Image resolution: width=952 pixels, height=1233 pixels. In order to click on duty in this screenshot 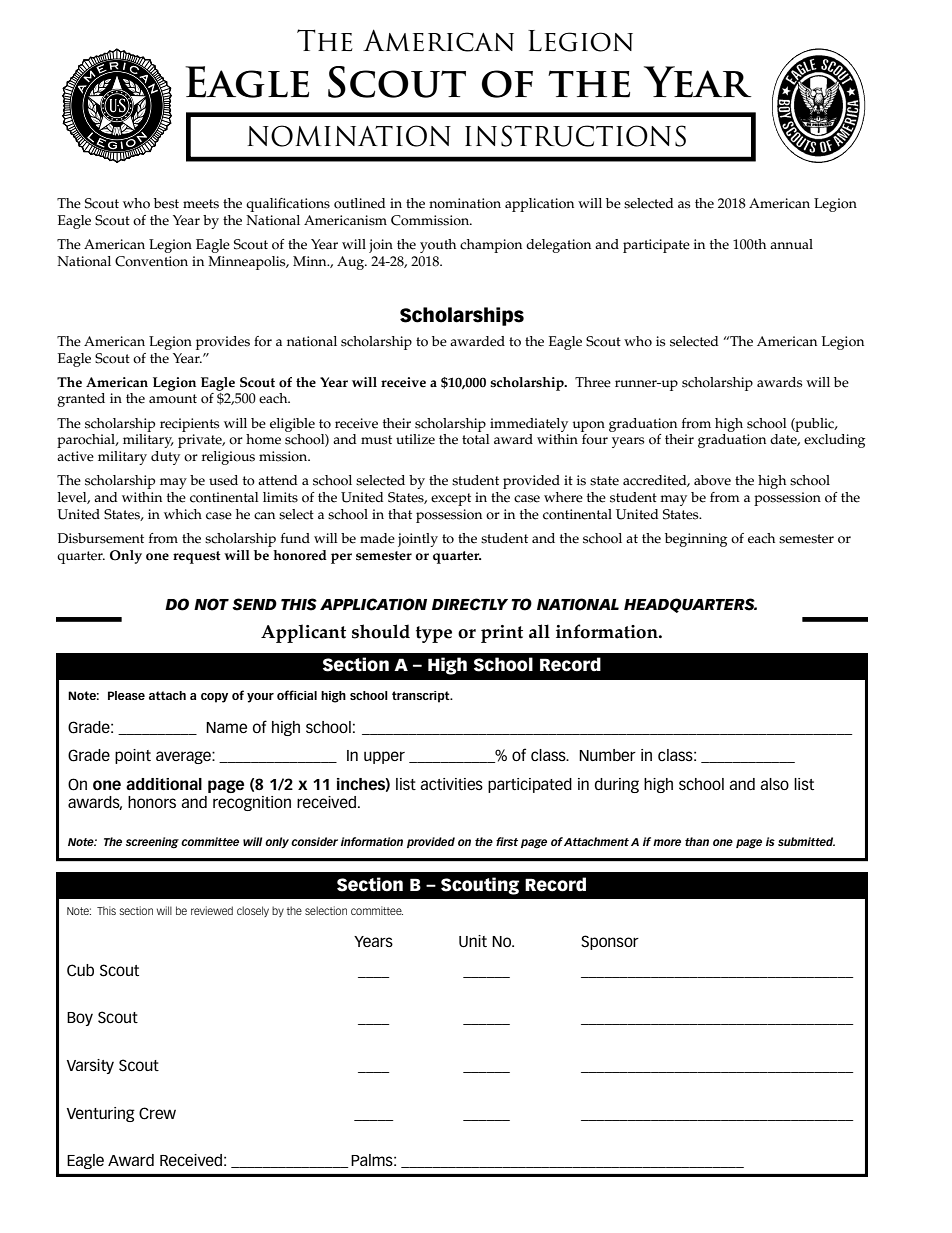, I will do `click(165, 458)`.
